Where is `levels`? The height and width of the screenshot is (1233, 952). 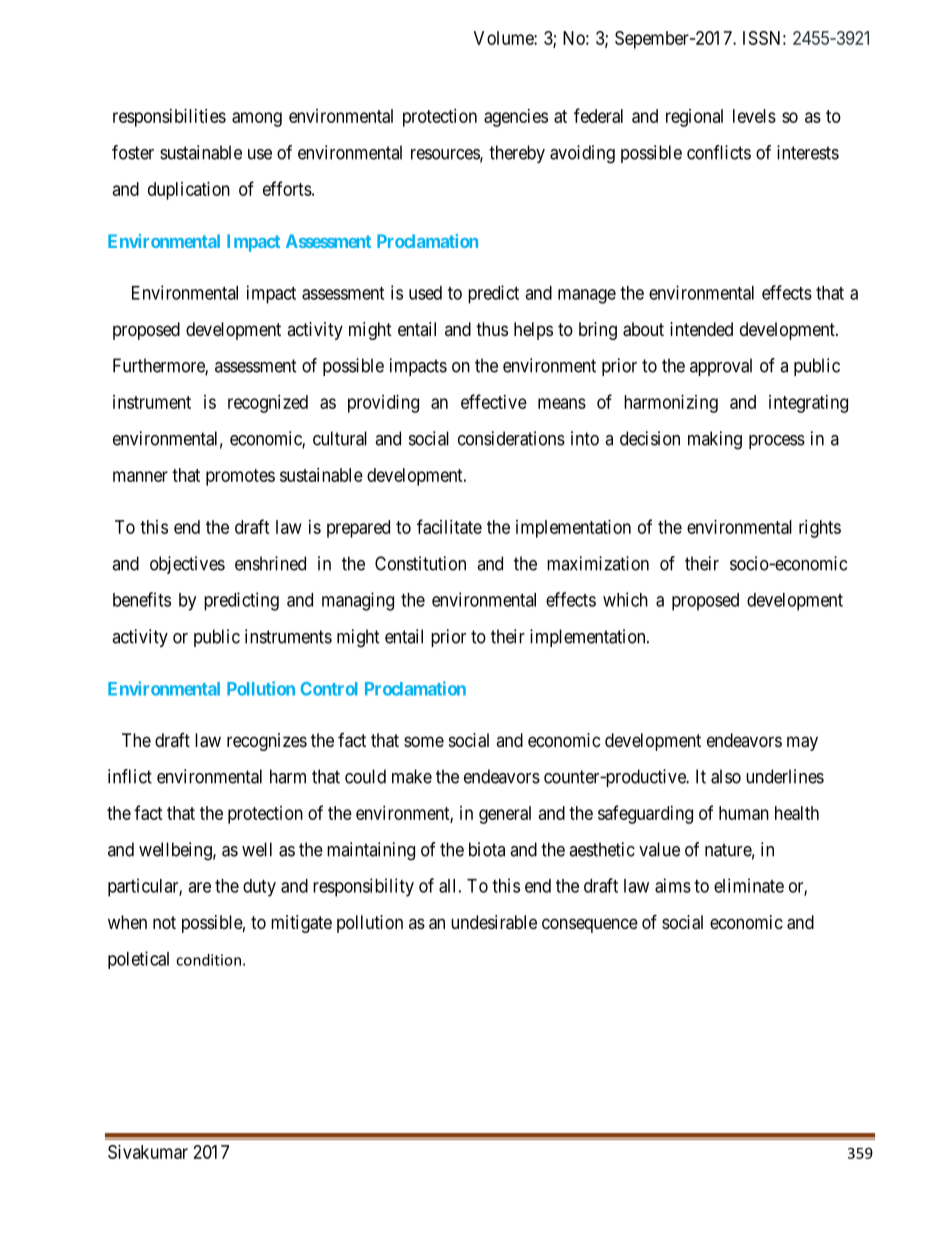
levels is located at coordinates (754, 116).
